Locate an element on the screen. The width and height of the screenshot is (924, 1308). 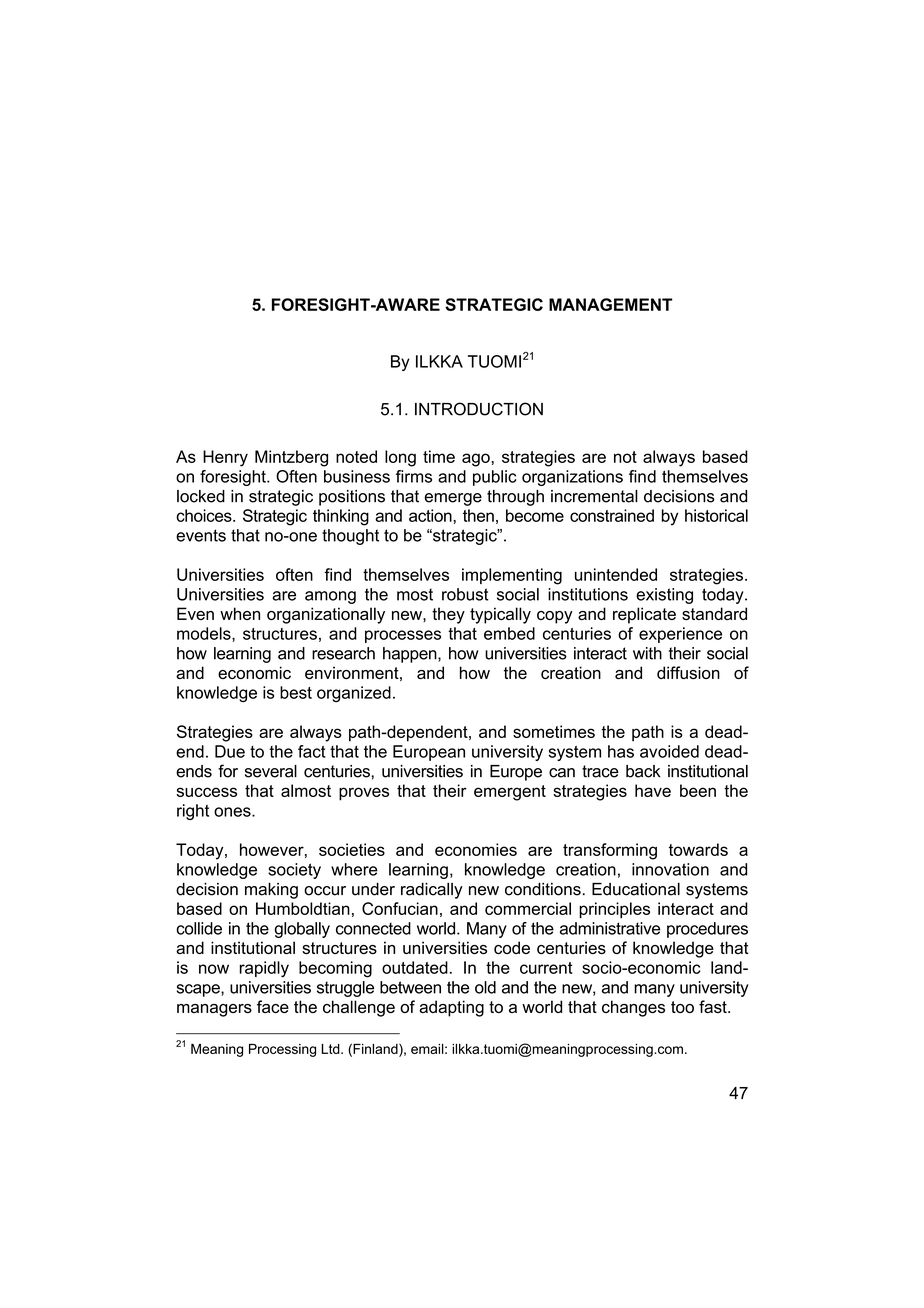
action is located at coordinates (431, 515).
